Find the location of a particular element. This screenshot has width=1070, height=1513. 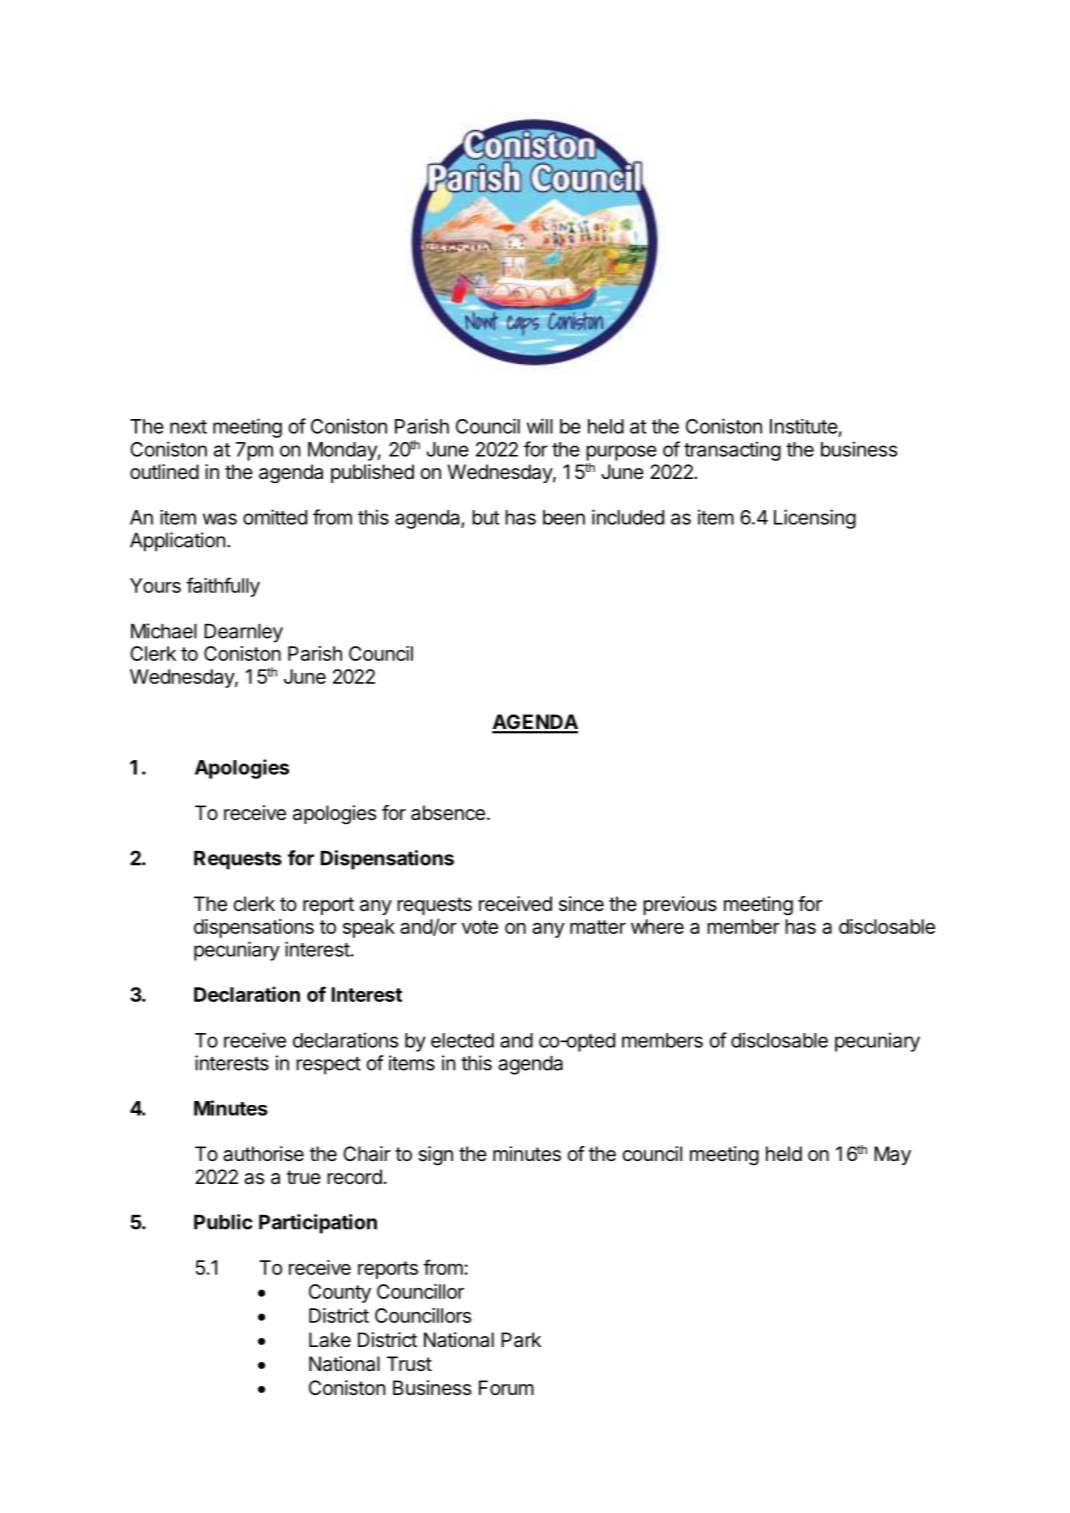

Park is located at coordinates (521, 1340).
